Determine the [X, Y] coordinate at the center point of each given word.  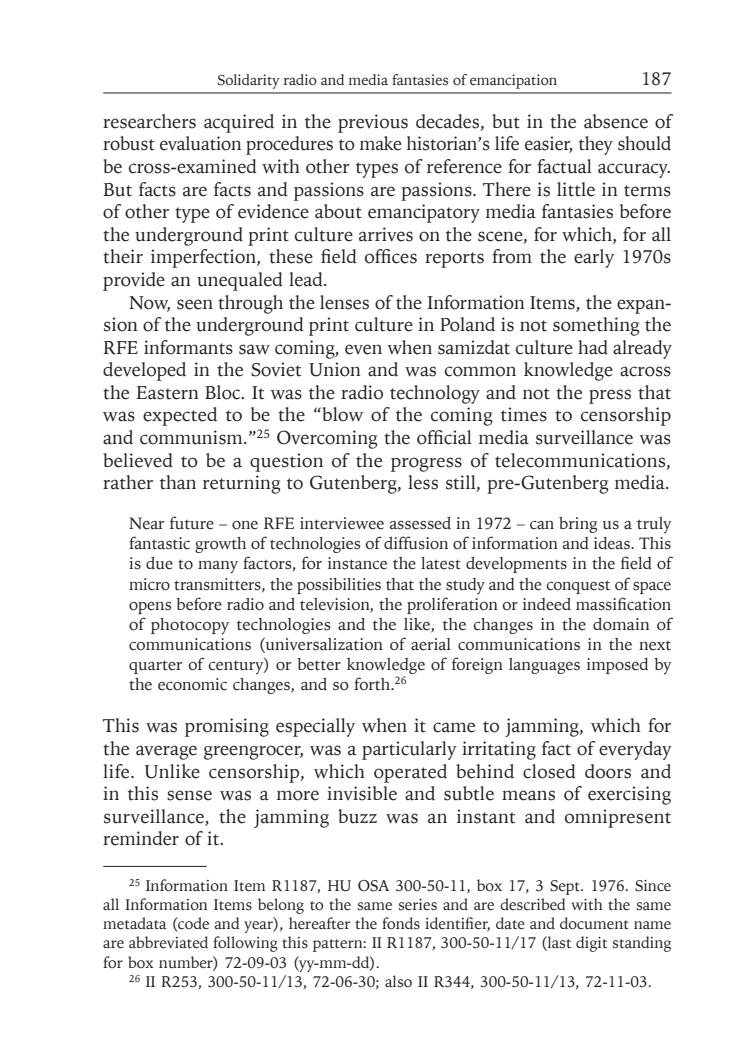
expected [180, 416]
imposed [617, 666]
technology [435, 394]
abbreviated [168, 942]
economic [192, 684]
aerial [431, 644]
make [381, 143]
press [610, 396]
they [596, 145]
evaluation [200, 143]
